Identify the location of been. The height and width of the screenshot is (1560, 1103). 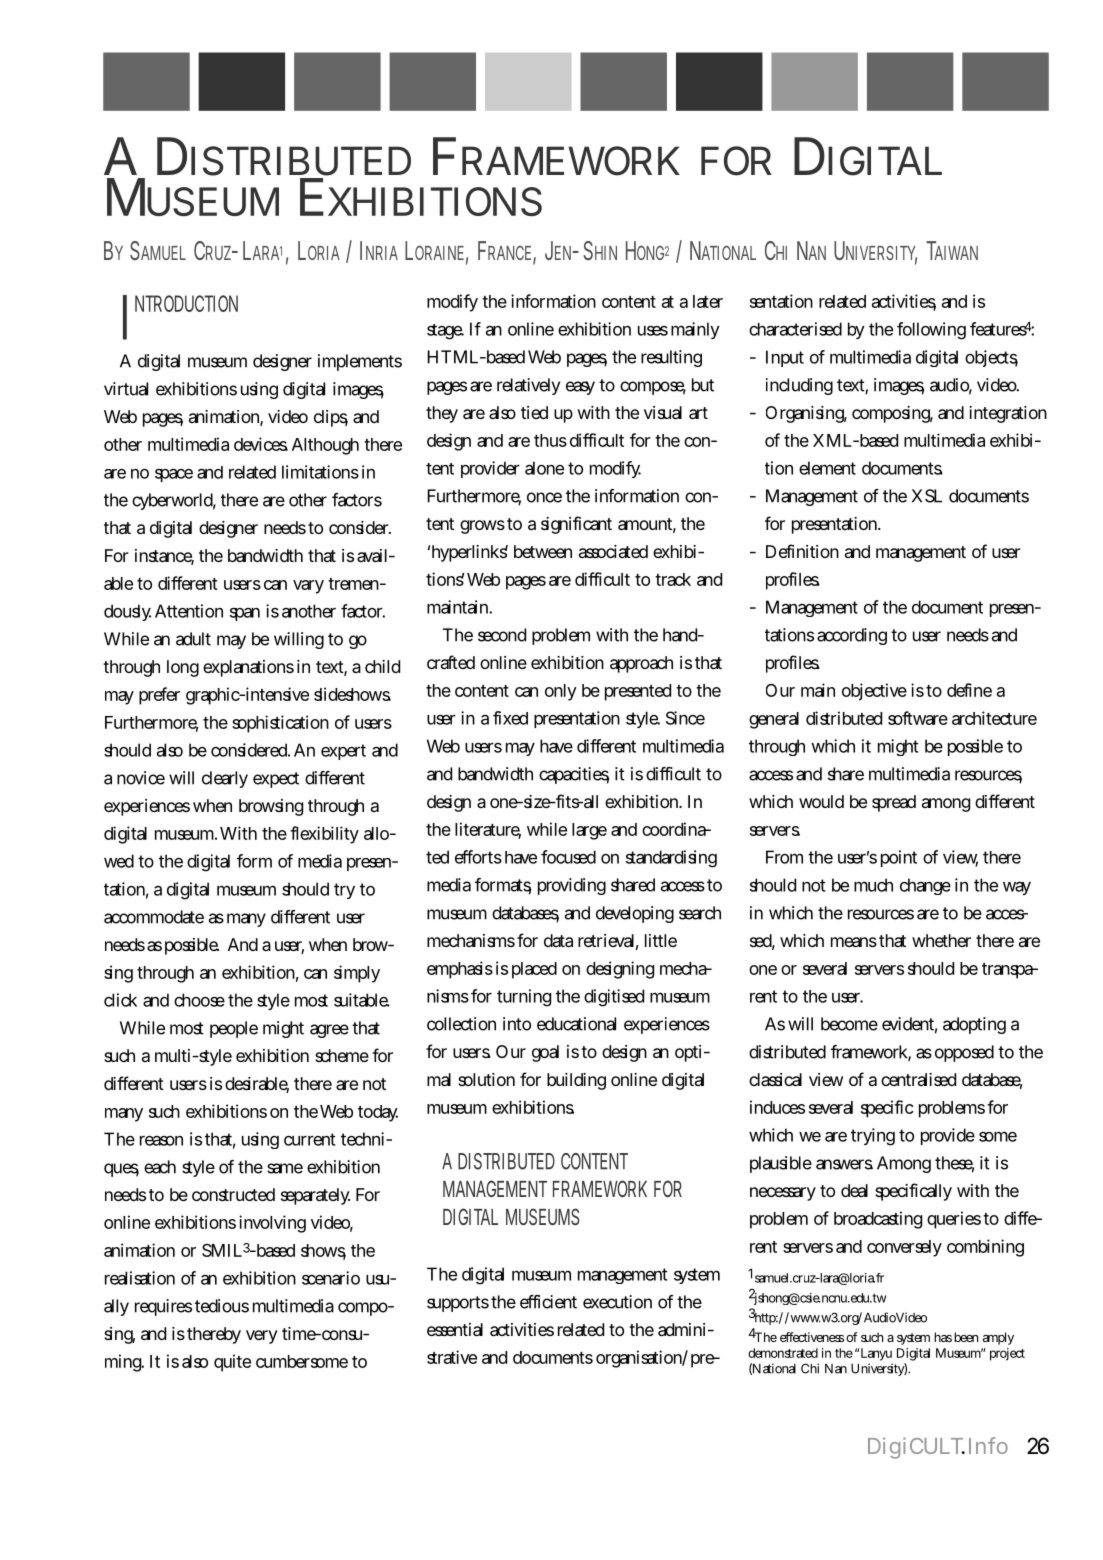
(966, 1337).
